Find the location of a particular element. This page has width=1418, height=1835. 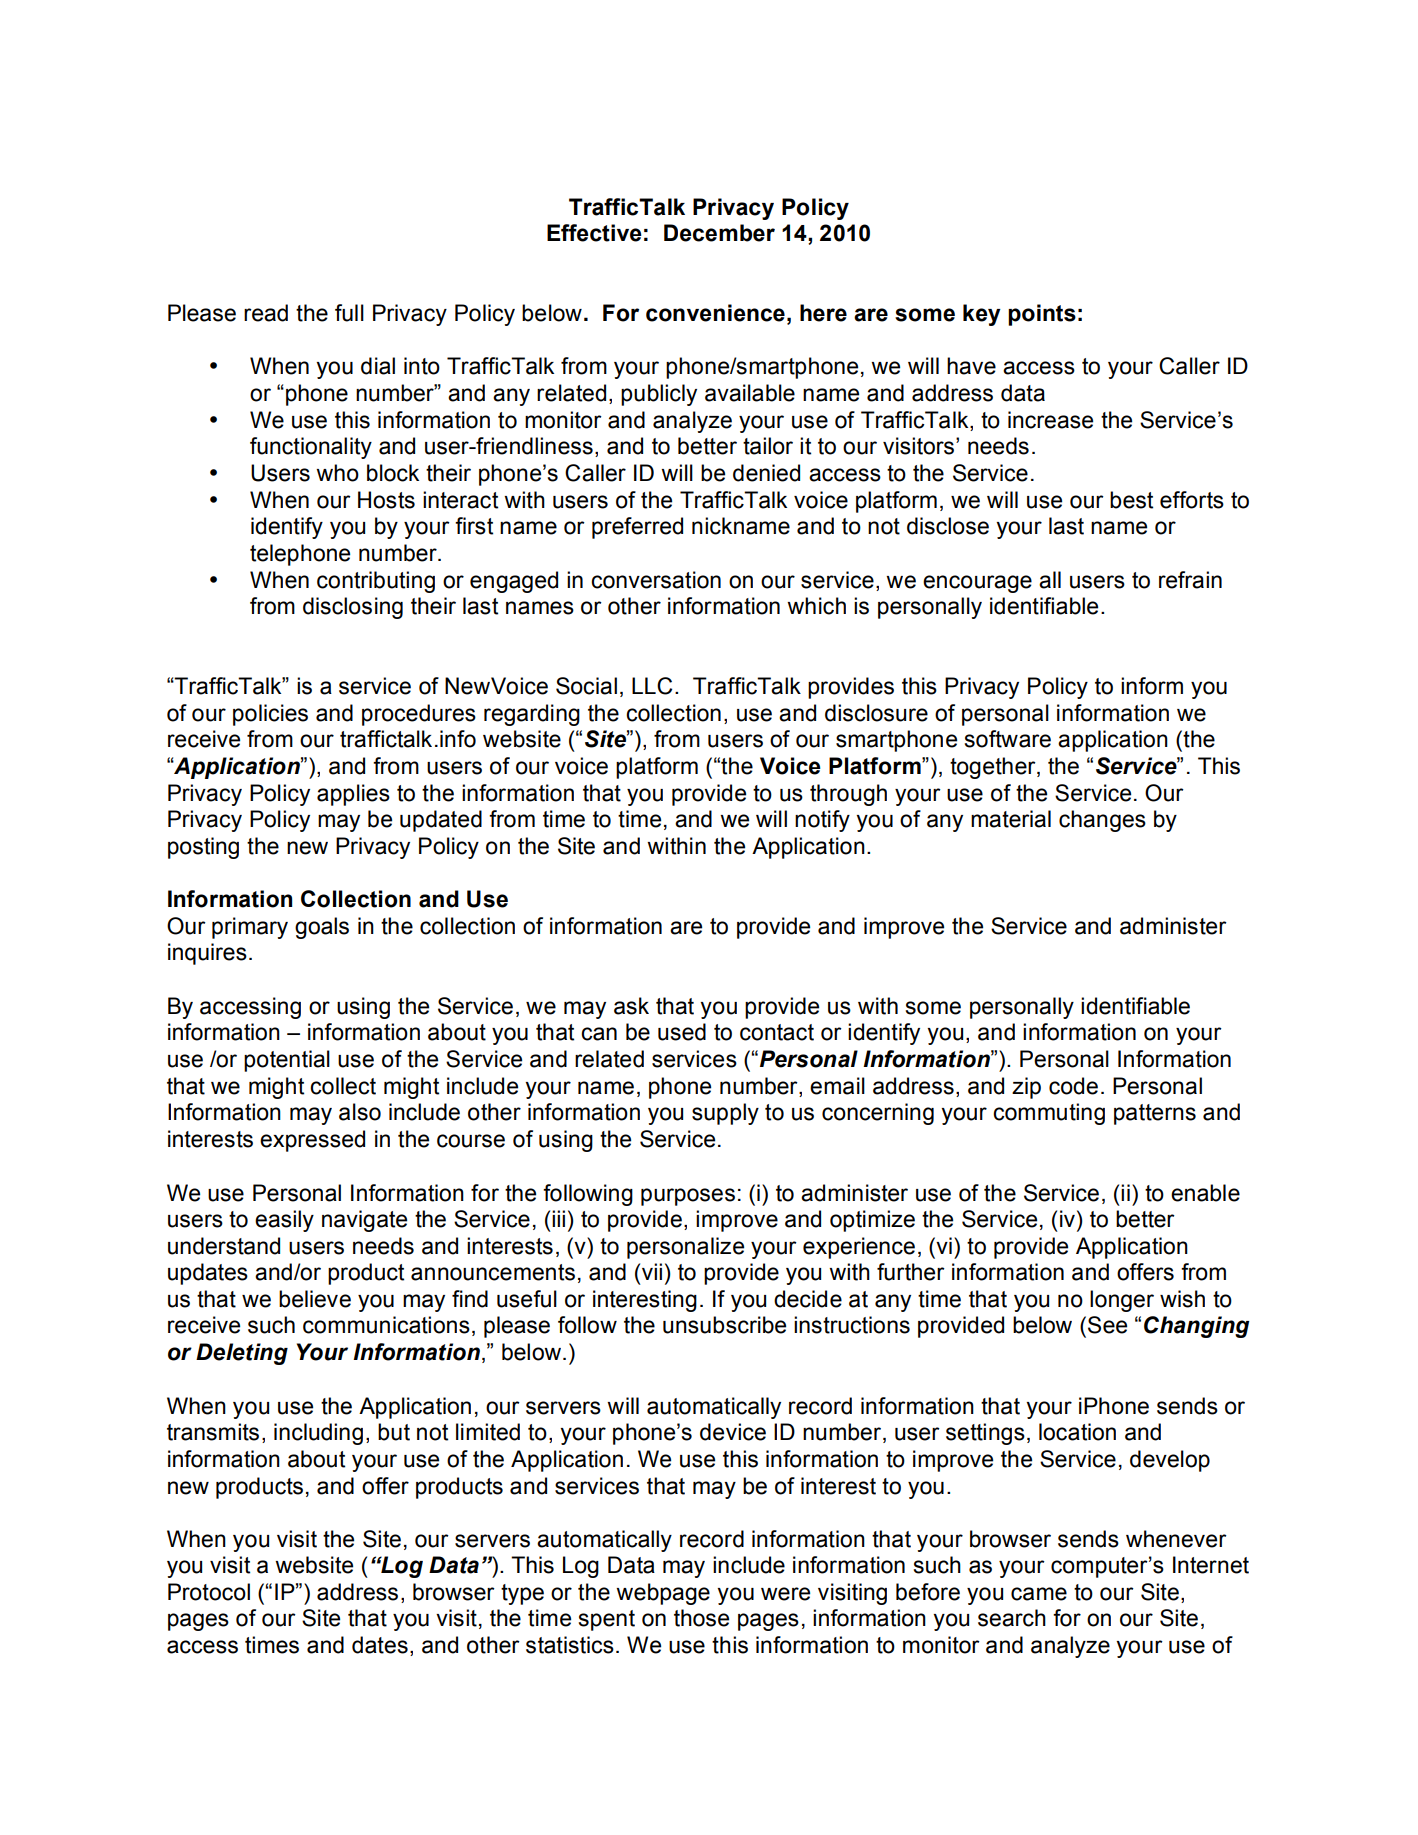

convenience is located at coordinates (715, 313).
